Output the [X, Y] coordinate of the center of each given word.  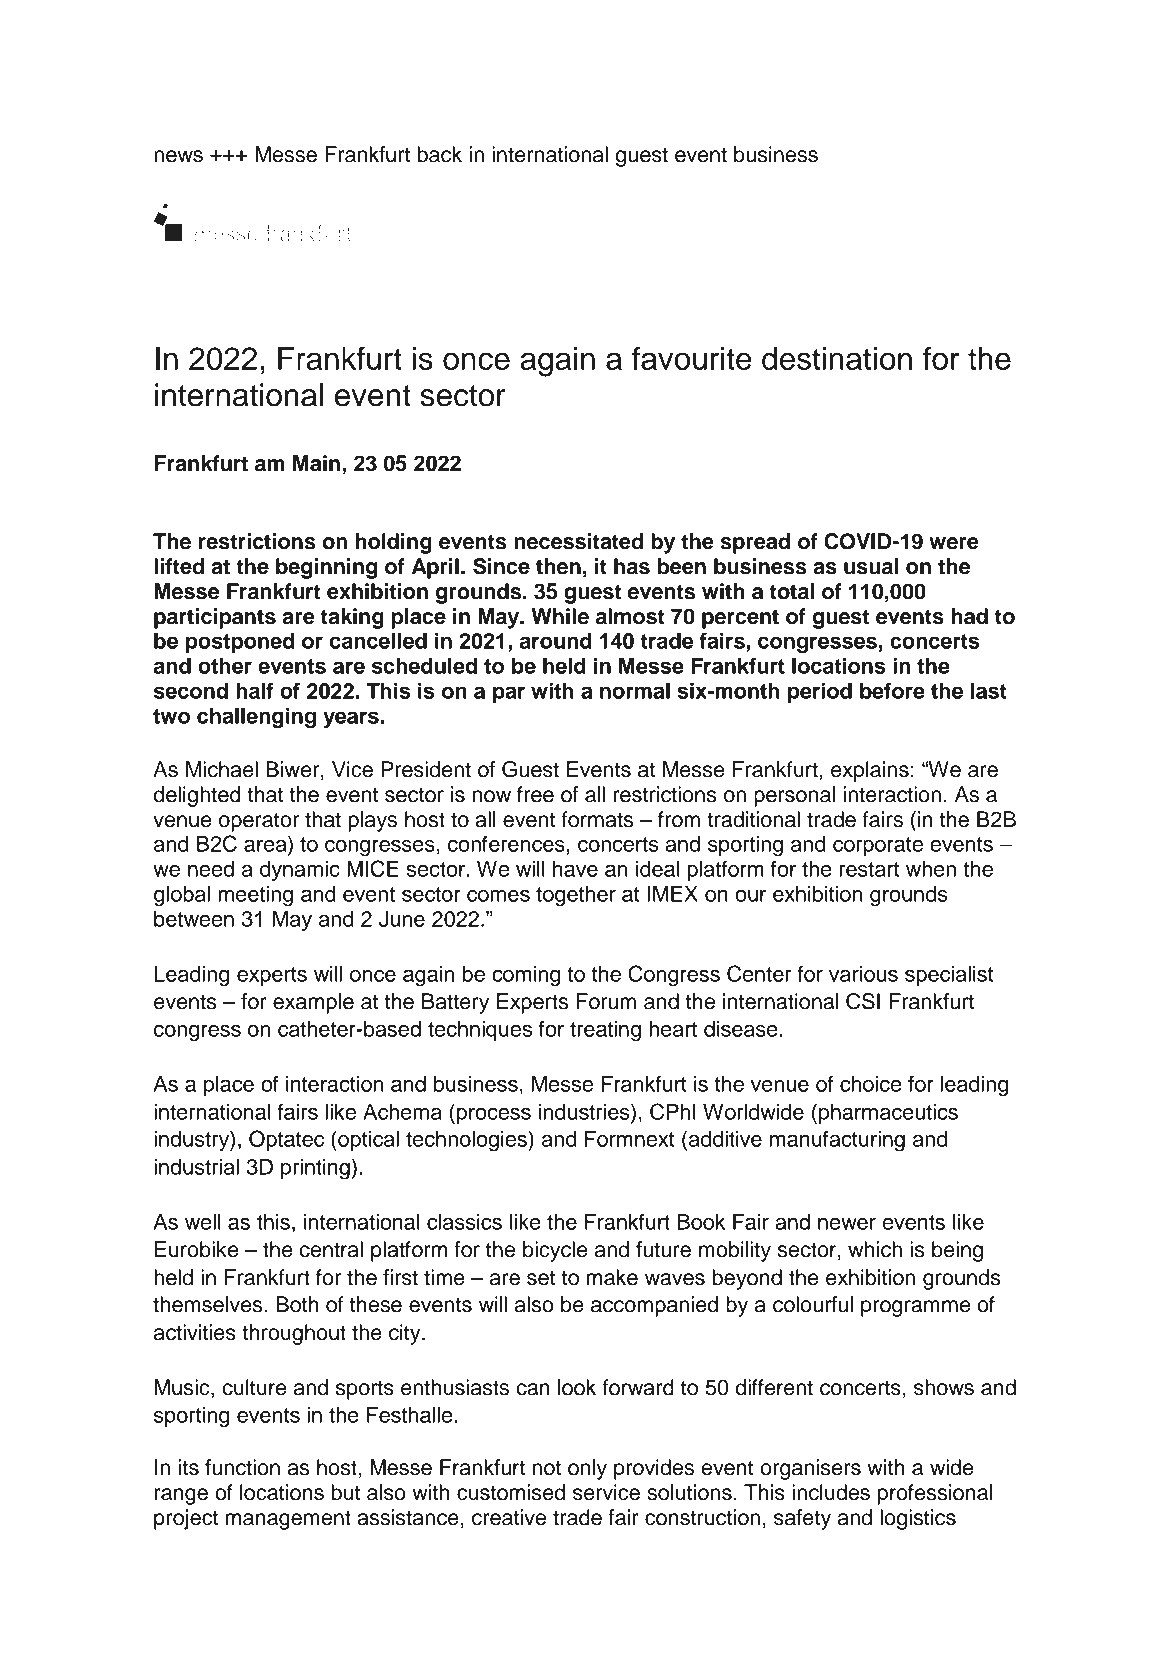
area [266, 844]
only [587, 1469]
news [178, 156]
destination [837, 358]
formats [597, 819]
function [242, 1467]
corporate [878, 846]
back [439, 154]
